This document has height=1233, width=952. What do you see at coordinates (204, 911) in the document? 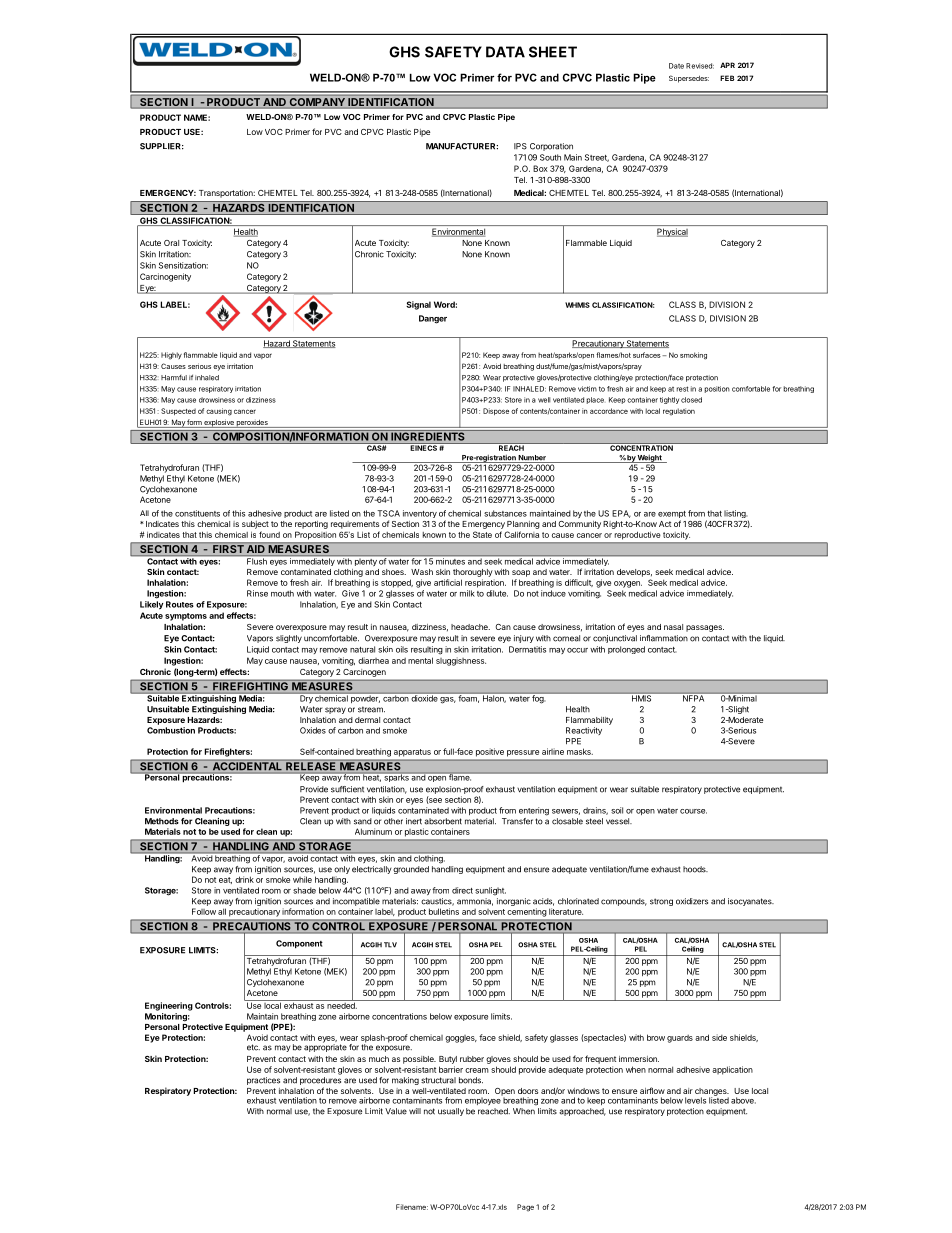
I see `Follow` at bounding box center [204, 911].
